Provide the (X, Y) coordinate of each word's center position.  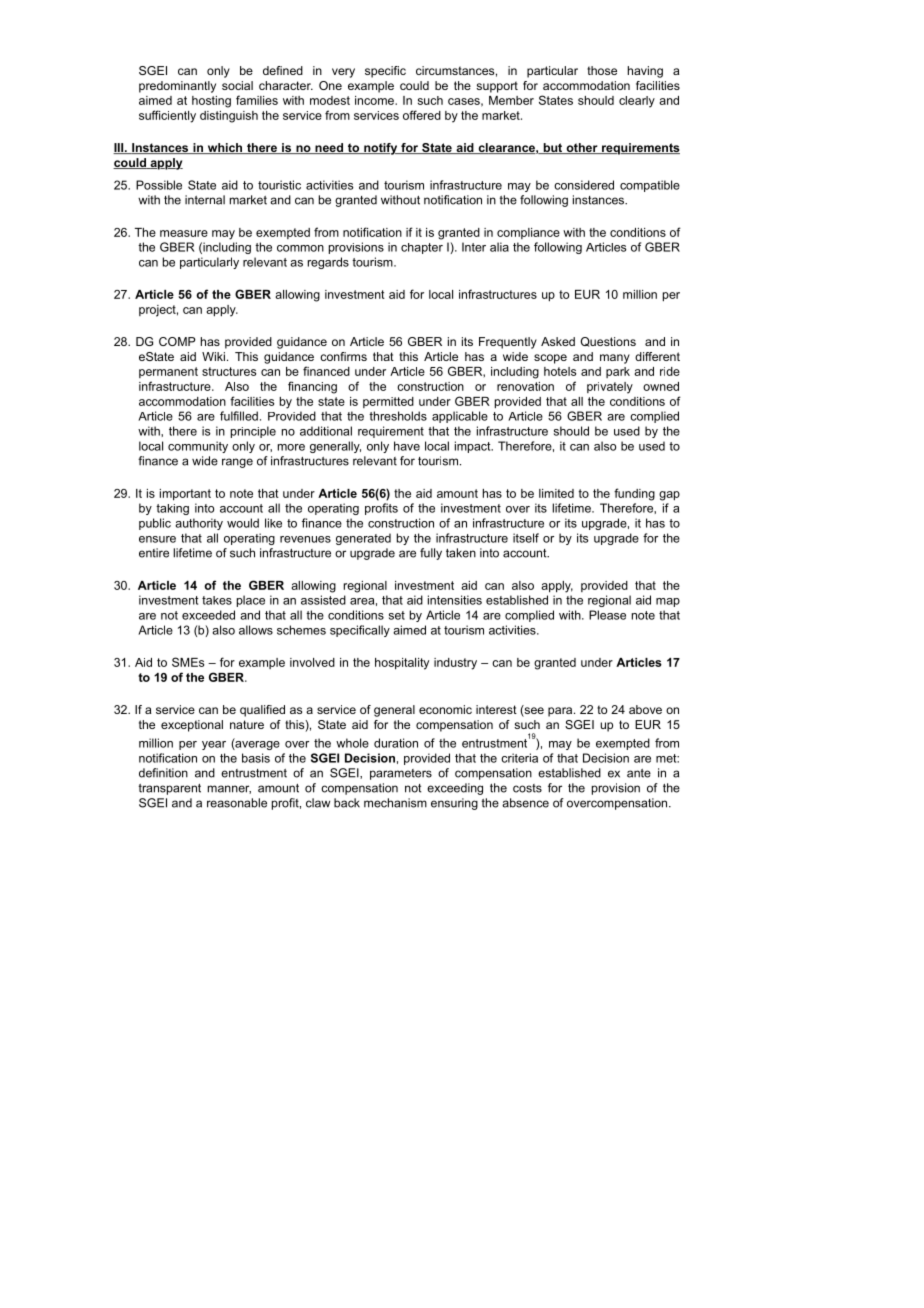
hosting (211, 102)
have (407, 446)
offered (422, 115)
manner (229, 789)
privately (610, 388)
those (602, 70)
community (198, 447)
